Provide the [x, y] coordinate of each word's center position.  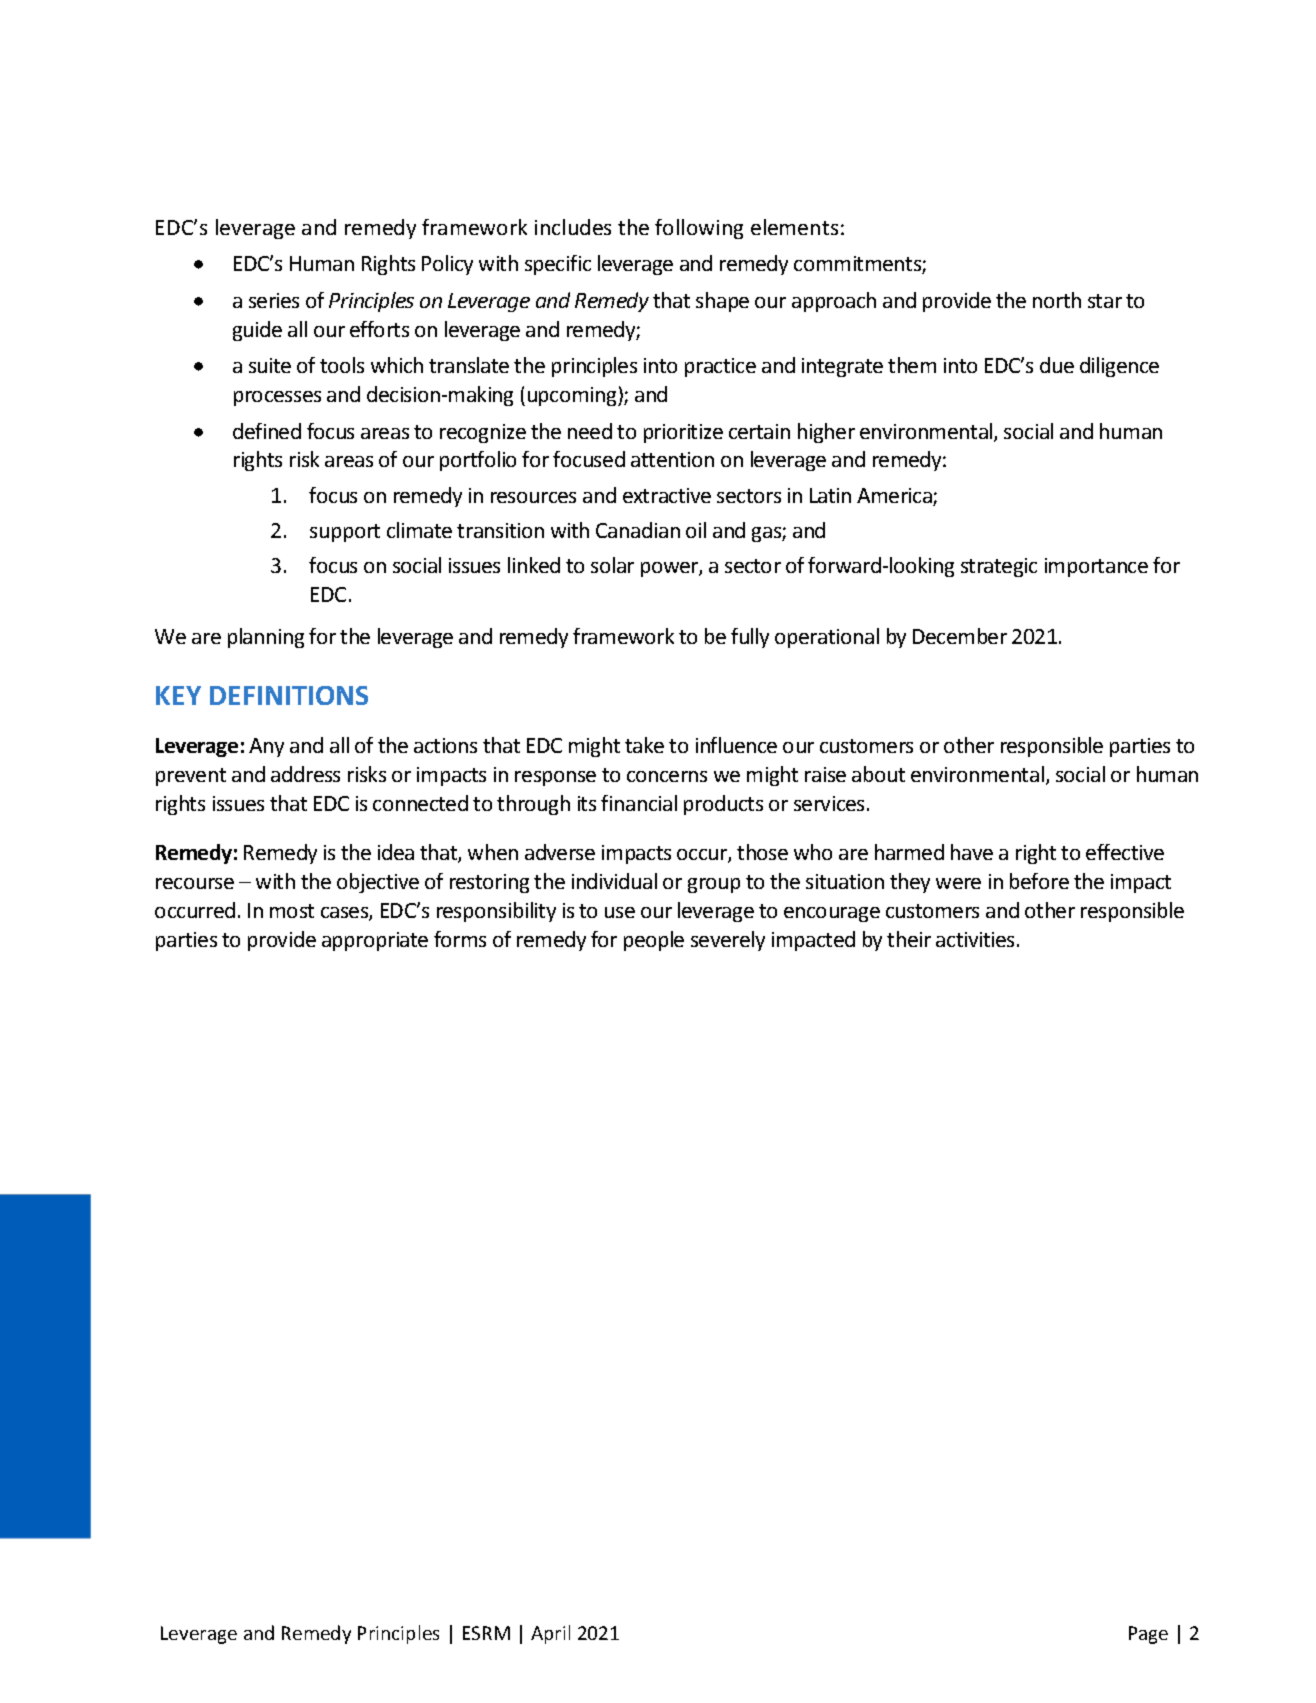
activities [977, 939]
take [644, 745]
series [274, 300]
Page [1148, 1635]
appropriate [375, 941]
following [699, 229]
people [654, 941]
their [909, 939]
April [550, 1634]
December [960, 636]
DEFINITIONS [289, 695]
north [1057, 300]
